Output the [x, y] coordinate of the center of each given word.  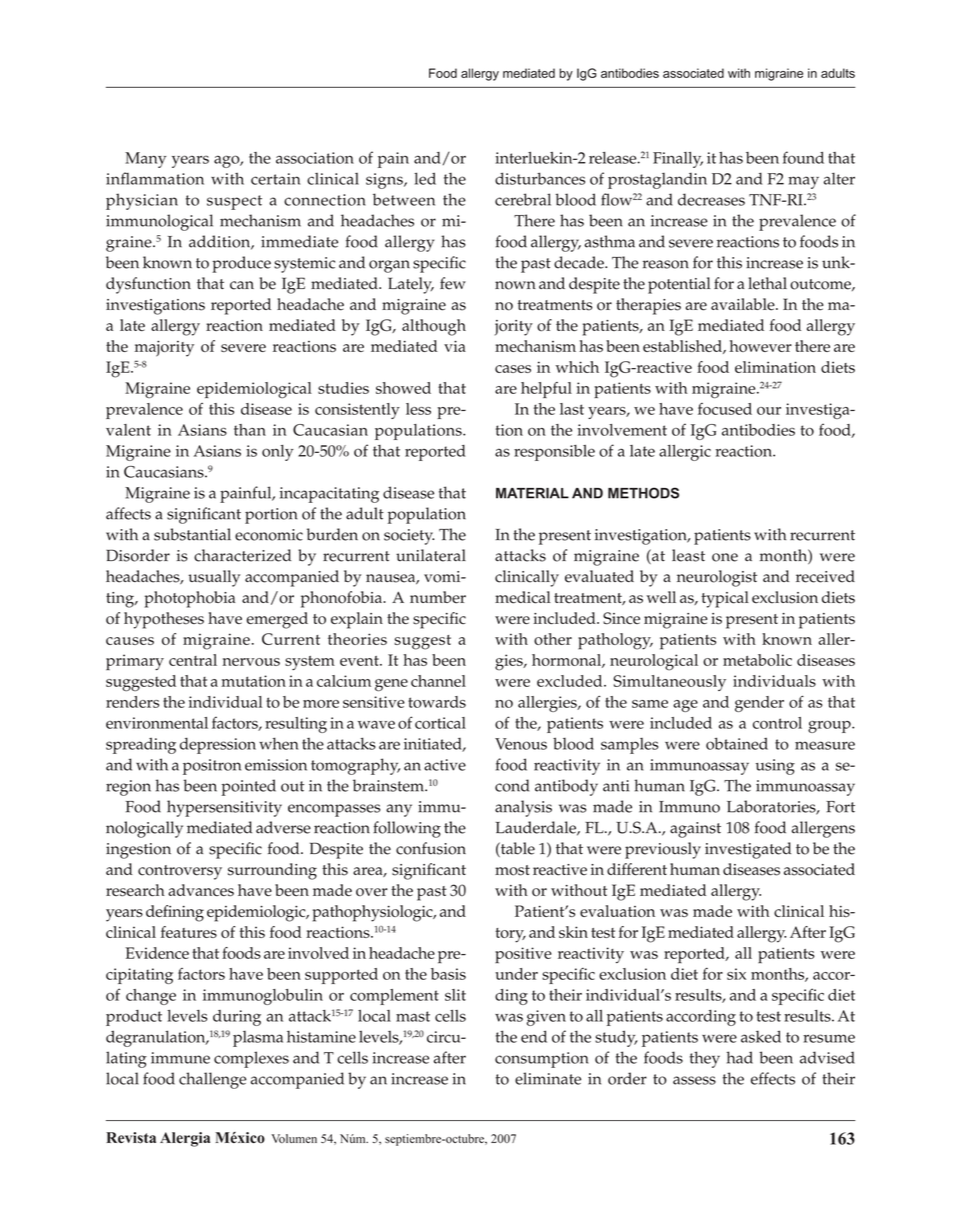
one [725, 557]
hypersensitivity [224, 808]
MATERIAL [532, 493]
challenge [213, 1080]
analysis [523, 808]
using [775, 767]
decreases [711, 199]
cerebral [523, 199]
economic [269, 535]
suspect [234, 202]
